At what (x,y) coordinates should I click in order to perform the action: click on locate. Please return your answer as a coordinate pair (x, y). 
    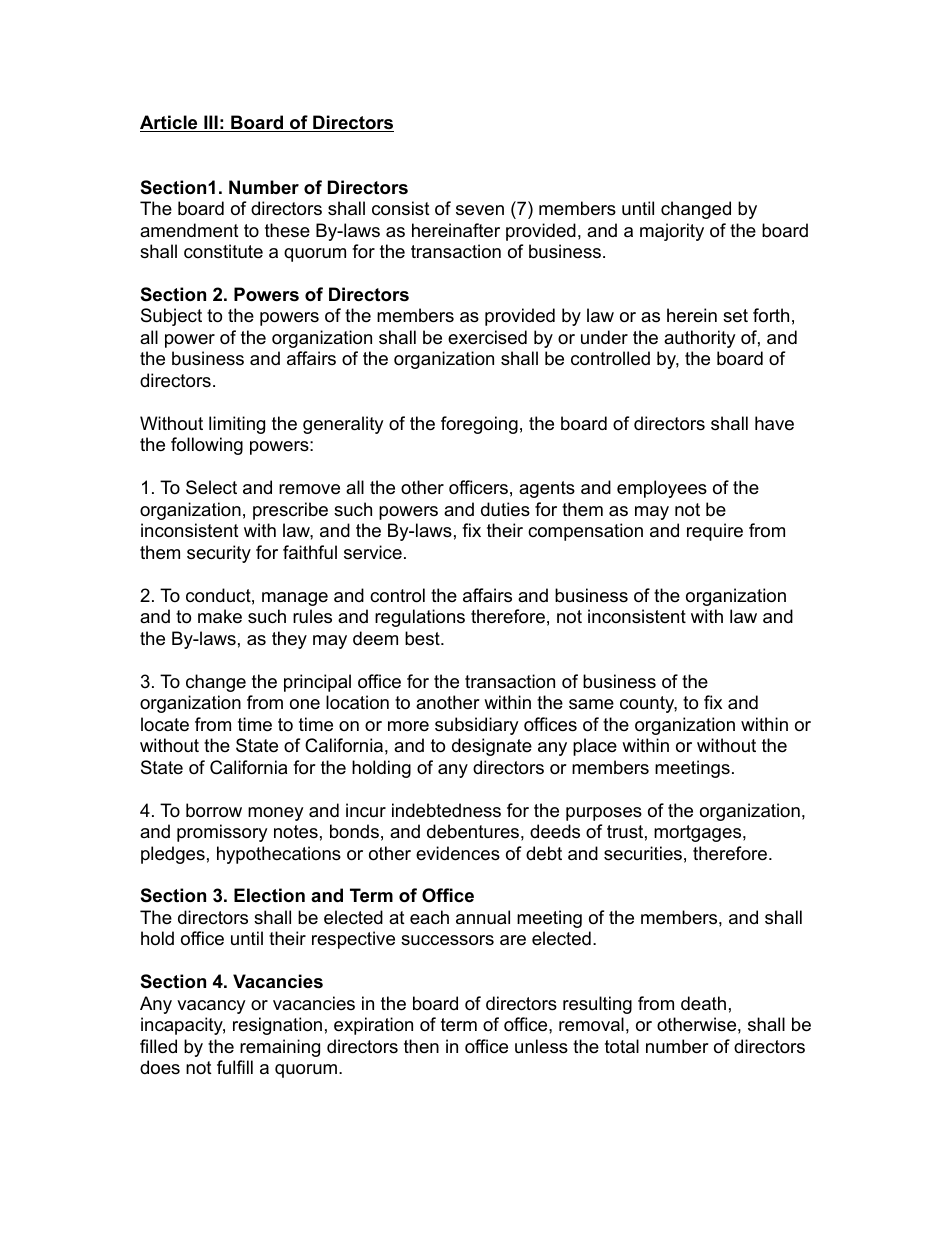
    Looking at the image, I should click on (165, 724).
